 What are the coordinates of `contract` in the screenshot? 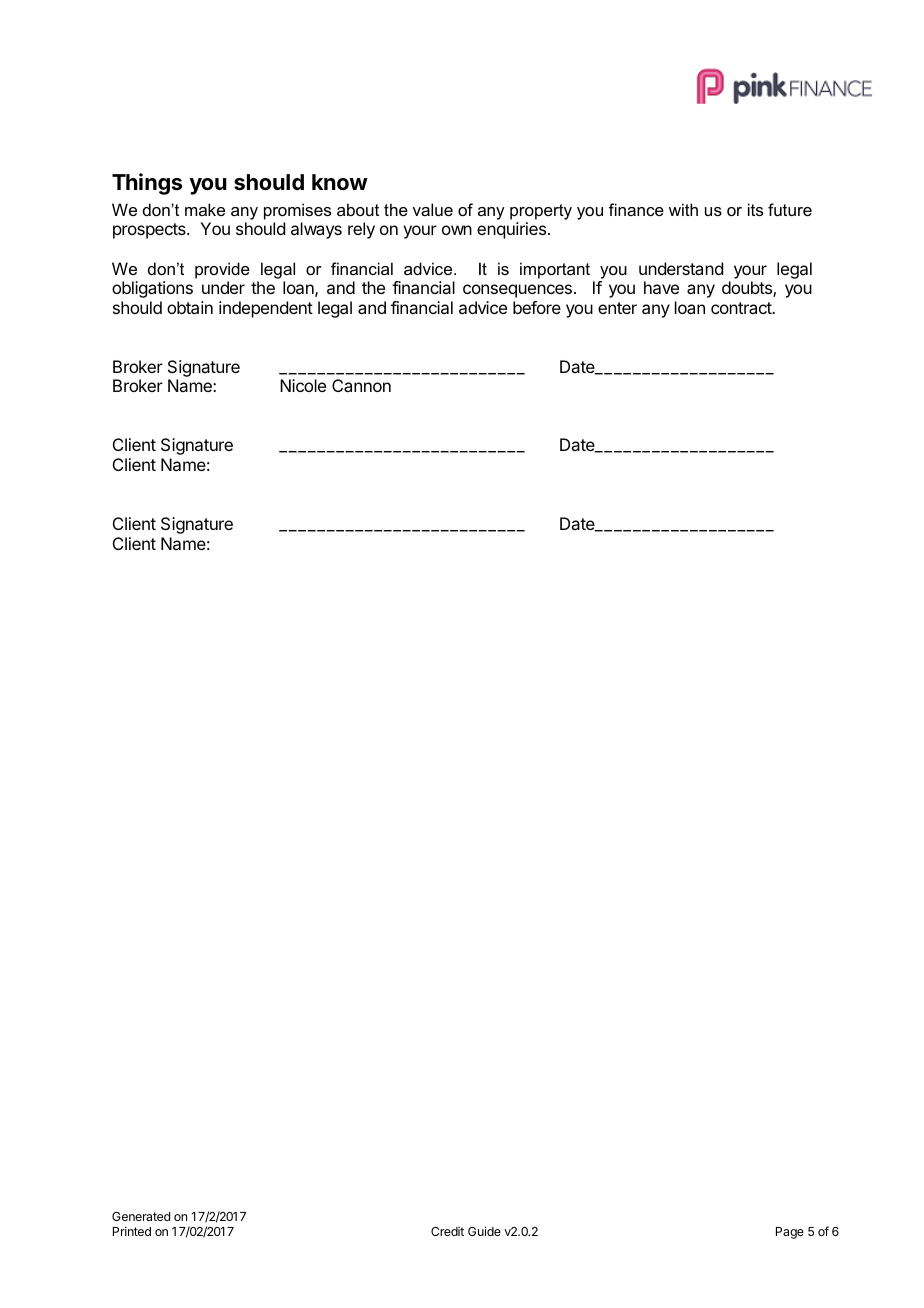 It's located at (742, 308).
